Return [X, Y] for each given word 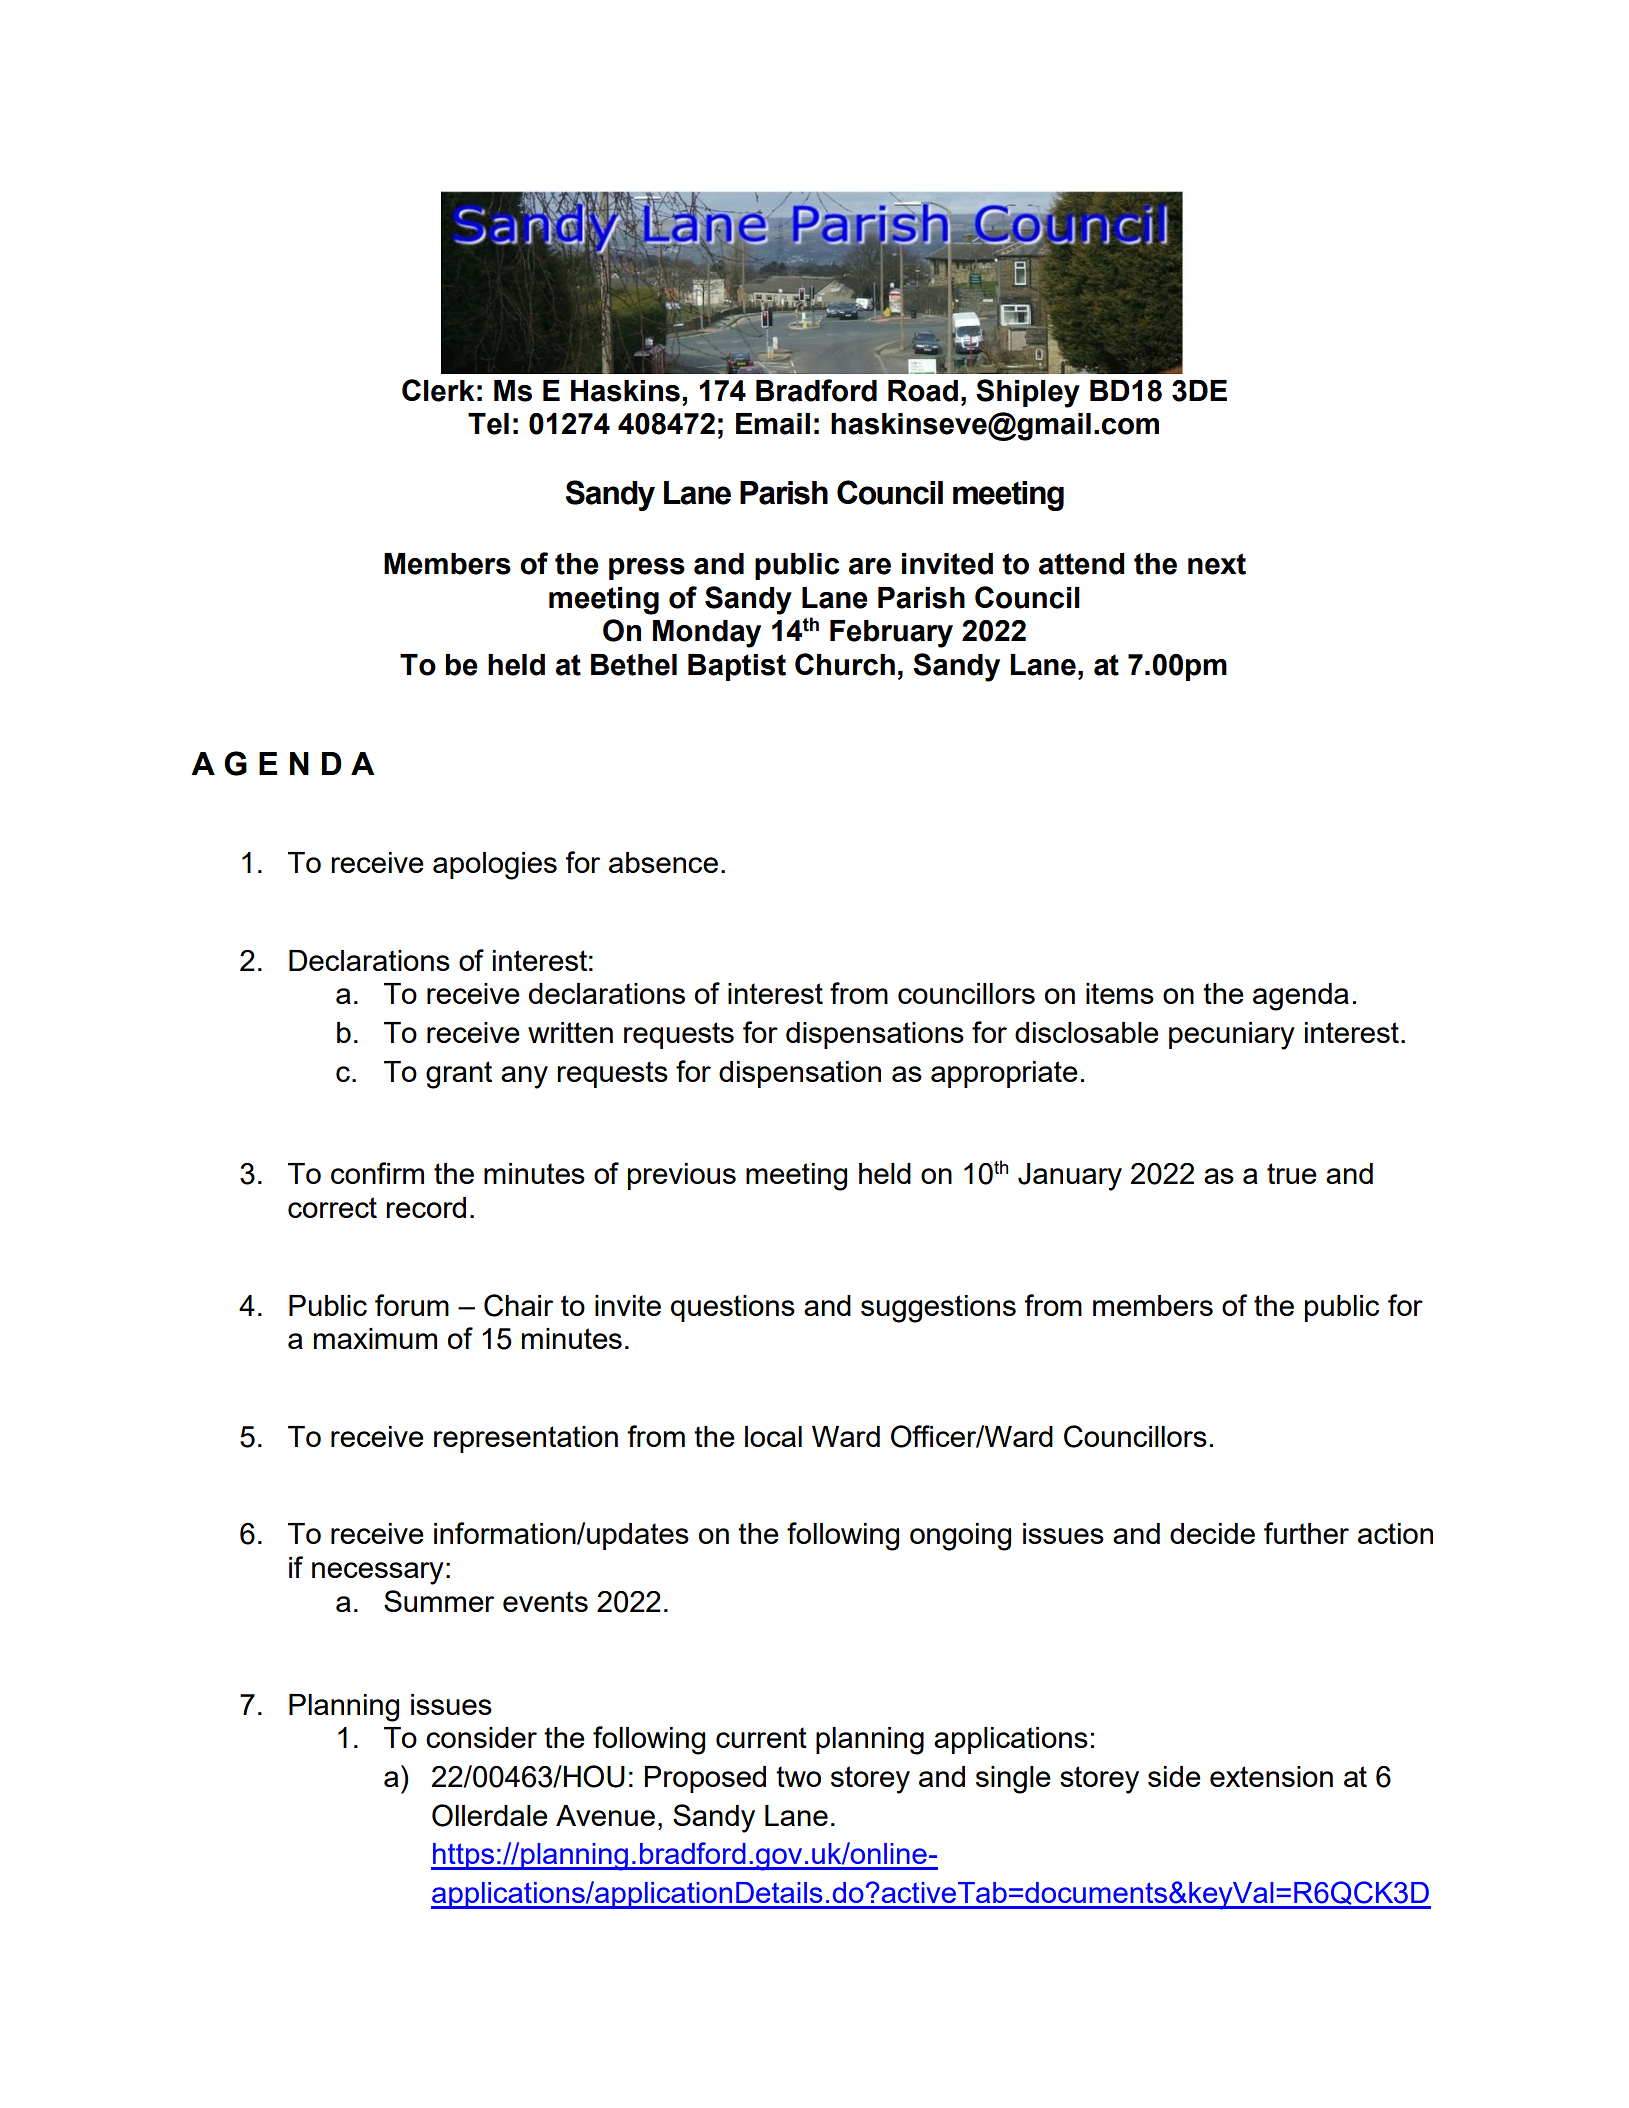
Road [923, 391]
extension [1271, 1776]
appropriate [1004, 1074]
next [1217, 564]
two [798, 1776]
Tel [488, 424]
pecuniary [1232, 1036]
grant [459, 1075]
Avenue [605, 1815]
